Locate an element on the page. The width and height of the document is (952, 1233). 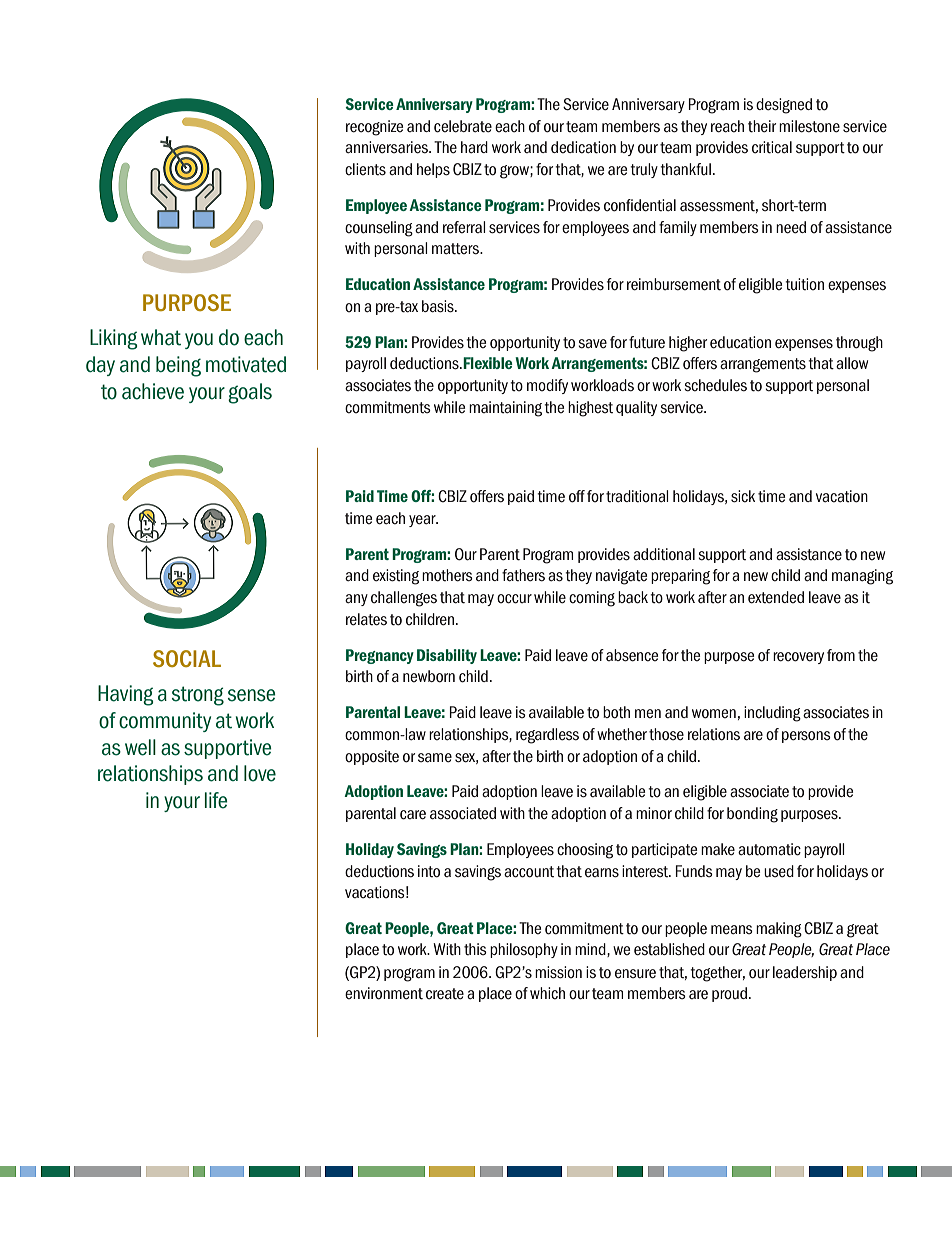
tuition is located at coordinates (804, 284).
